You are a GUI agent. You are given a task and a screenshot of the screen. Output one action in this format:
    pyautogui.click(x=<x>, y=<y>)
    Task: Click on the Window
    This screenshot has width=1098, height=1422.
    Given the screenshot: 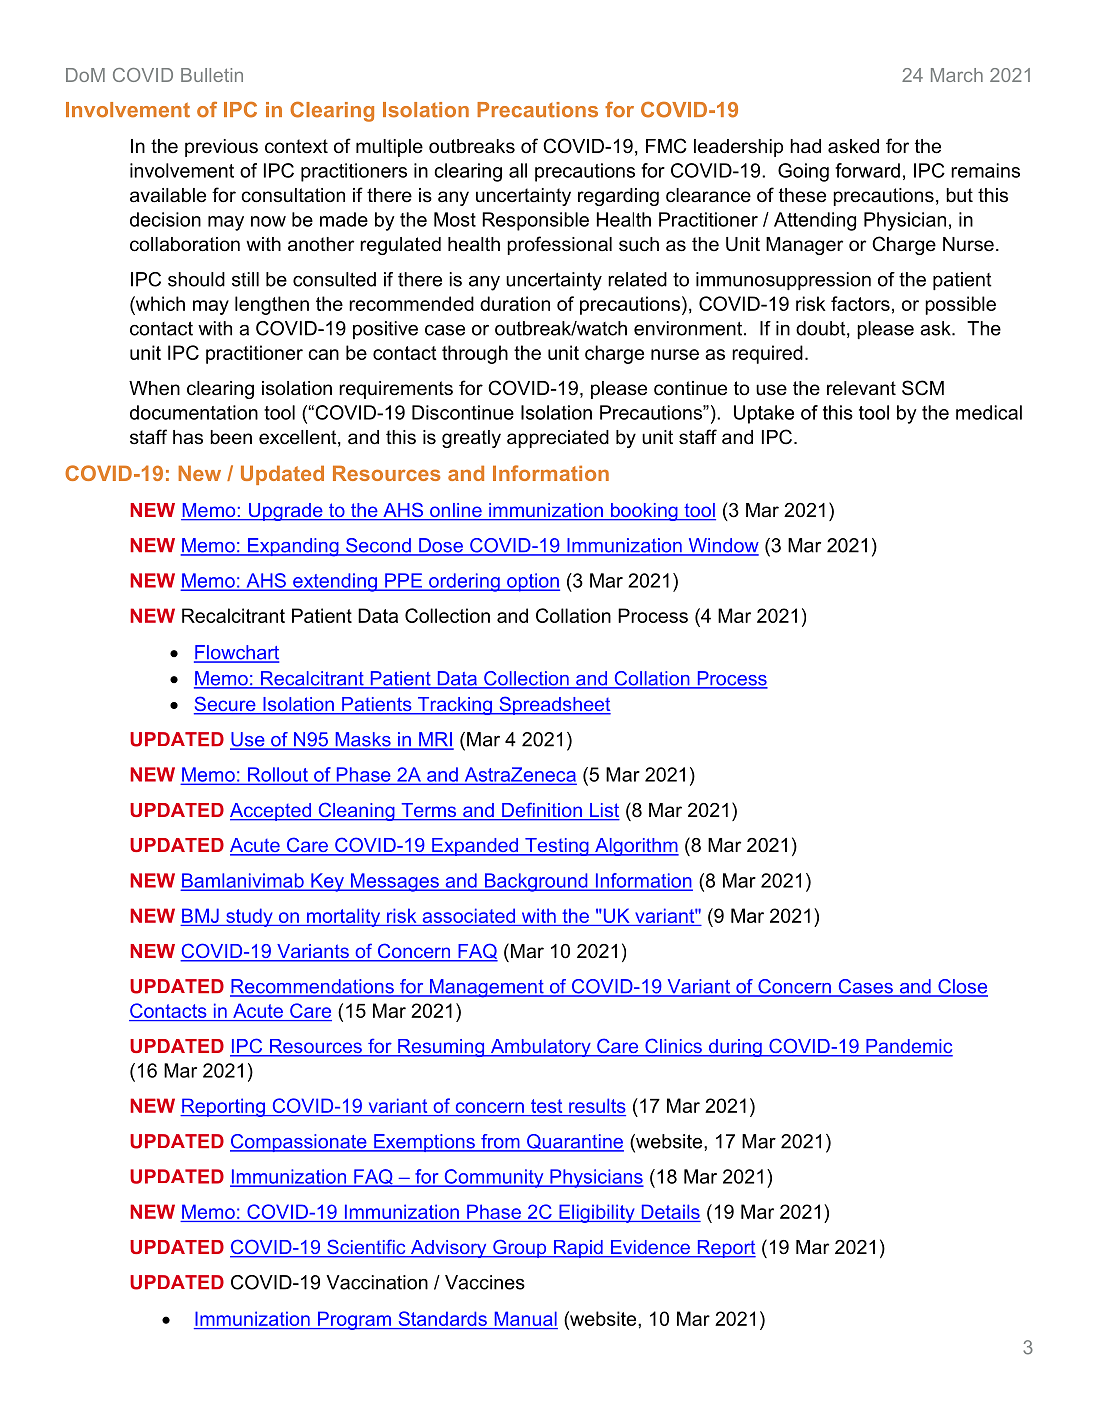 What is the action you would take?
    pyautogui.click(x=722, y=546)
